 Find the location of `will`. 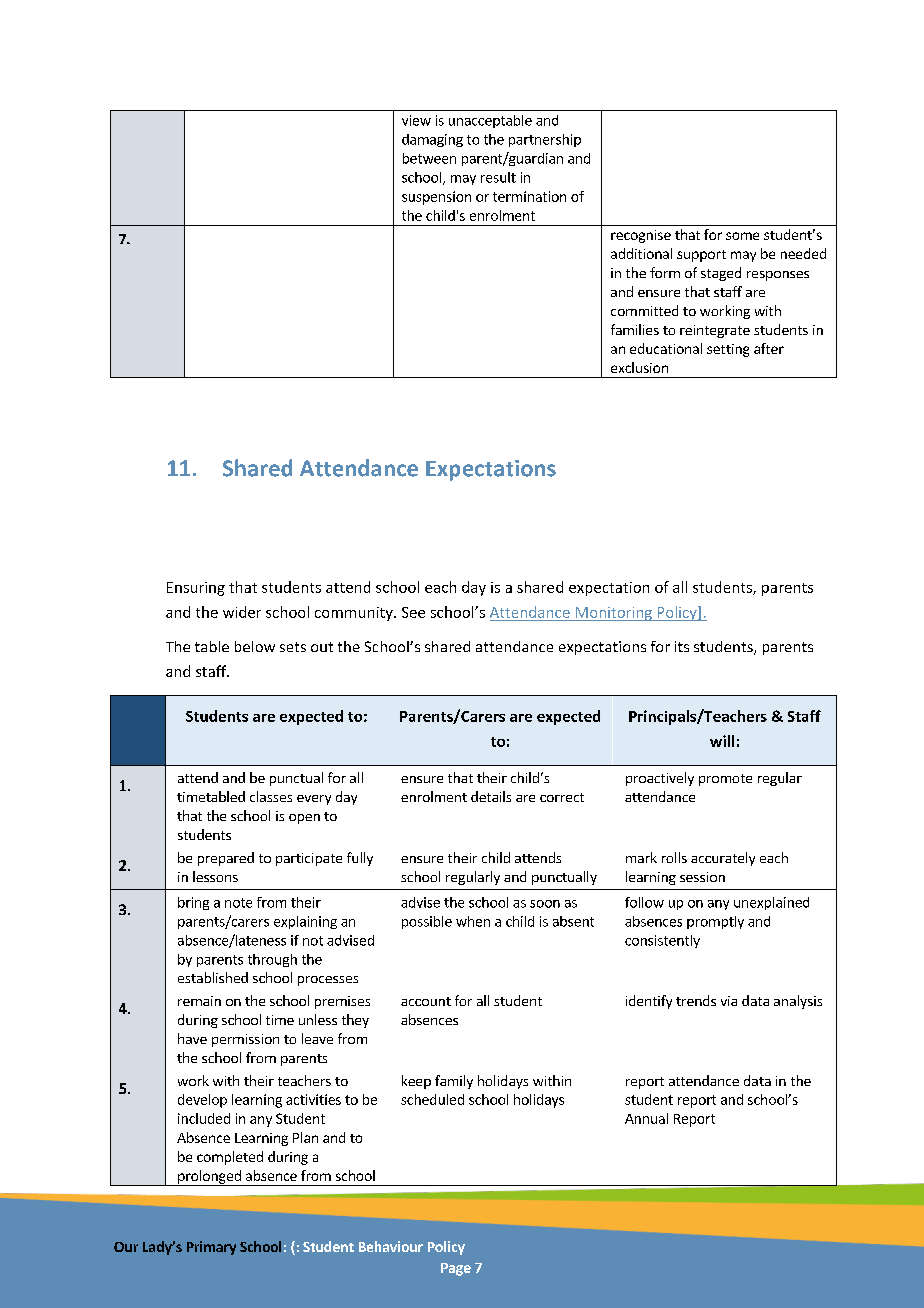

will is located at coordinates (722, 741).
